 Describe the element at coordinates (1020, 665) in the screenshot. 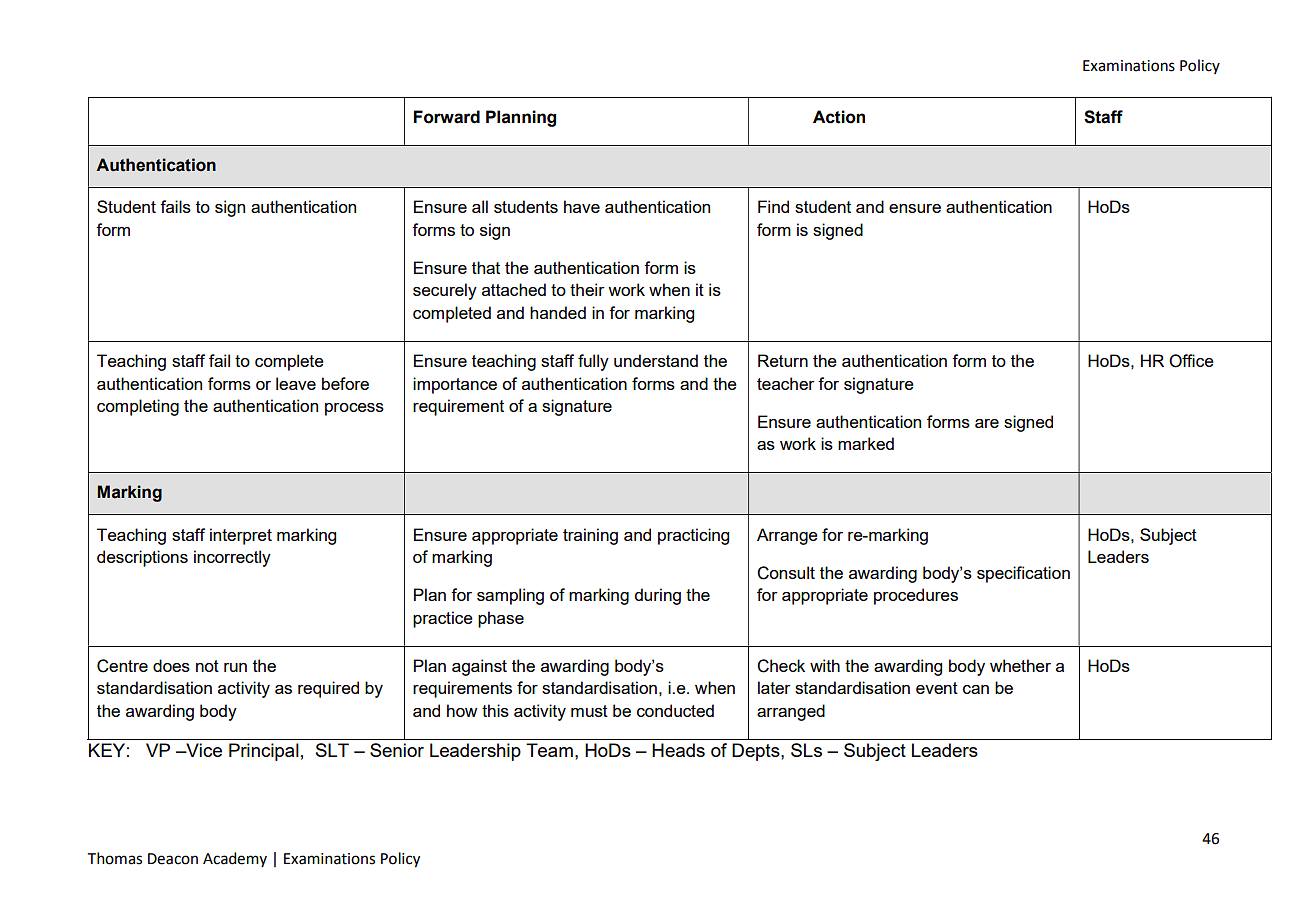

I see `whether` at that location.
